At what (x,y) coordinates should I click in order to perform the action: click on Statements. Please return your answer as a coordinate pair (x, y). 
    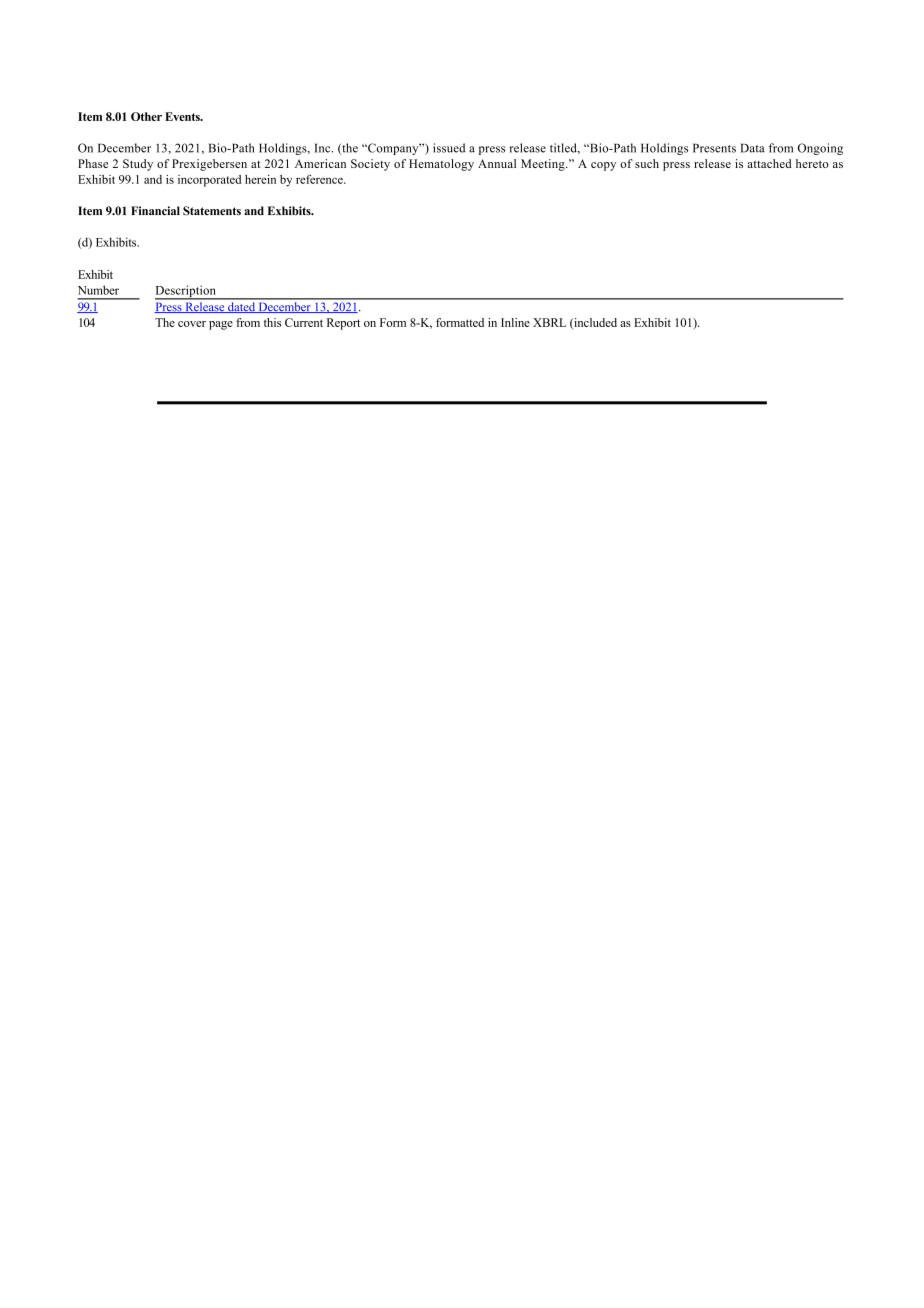
    Looking at the image, I should click on (212, 211).
